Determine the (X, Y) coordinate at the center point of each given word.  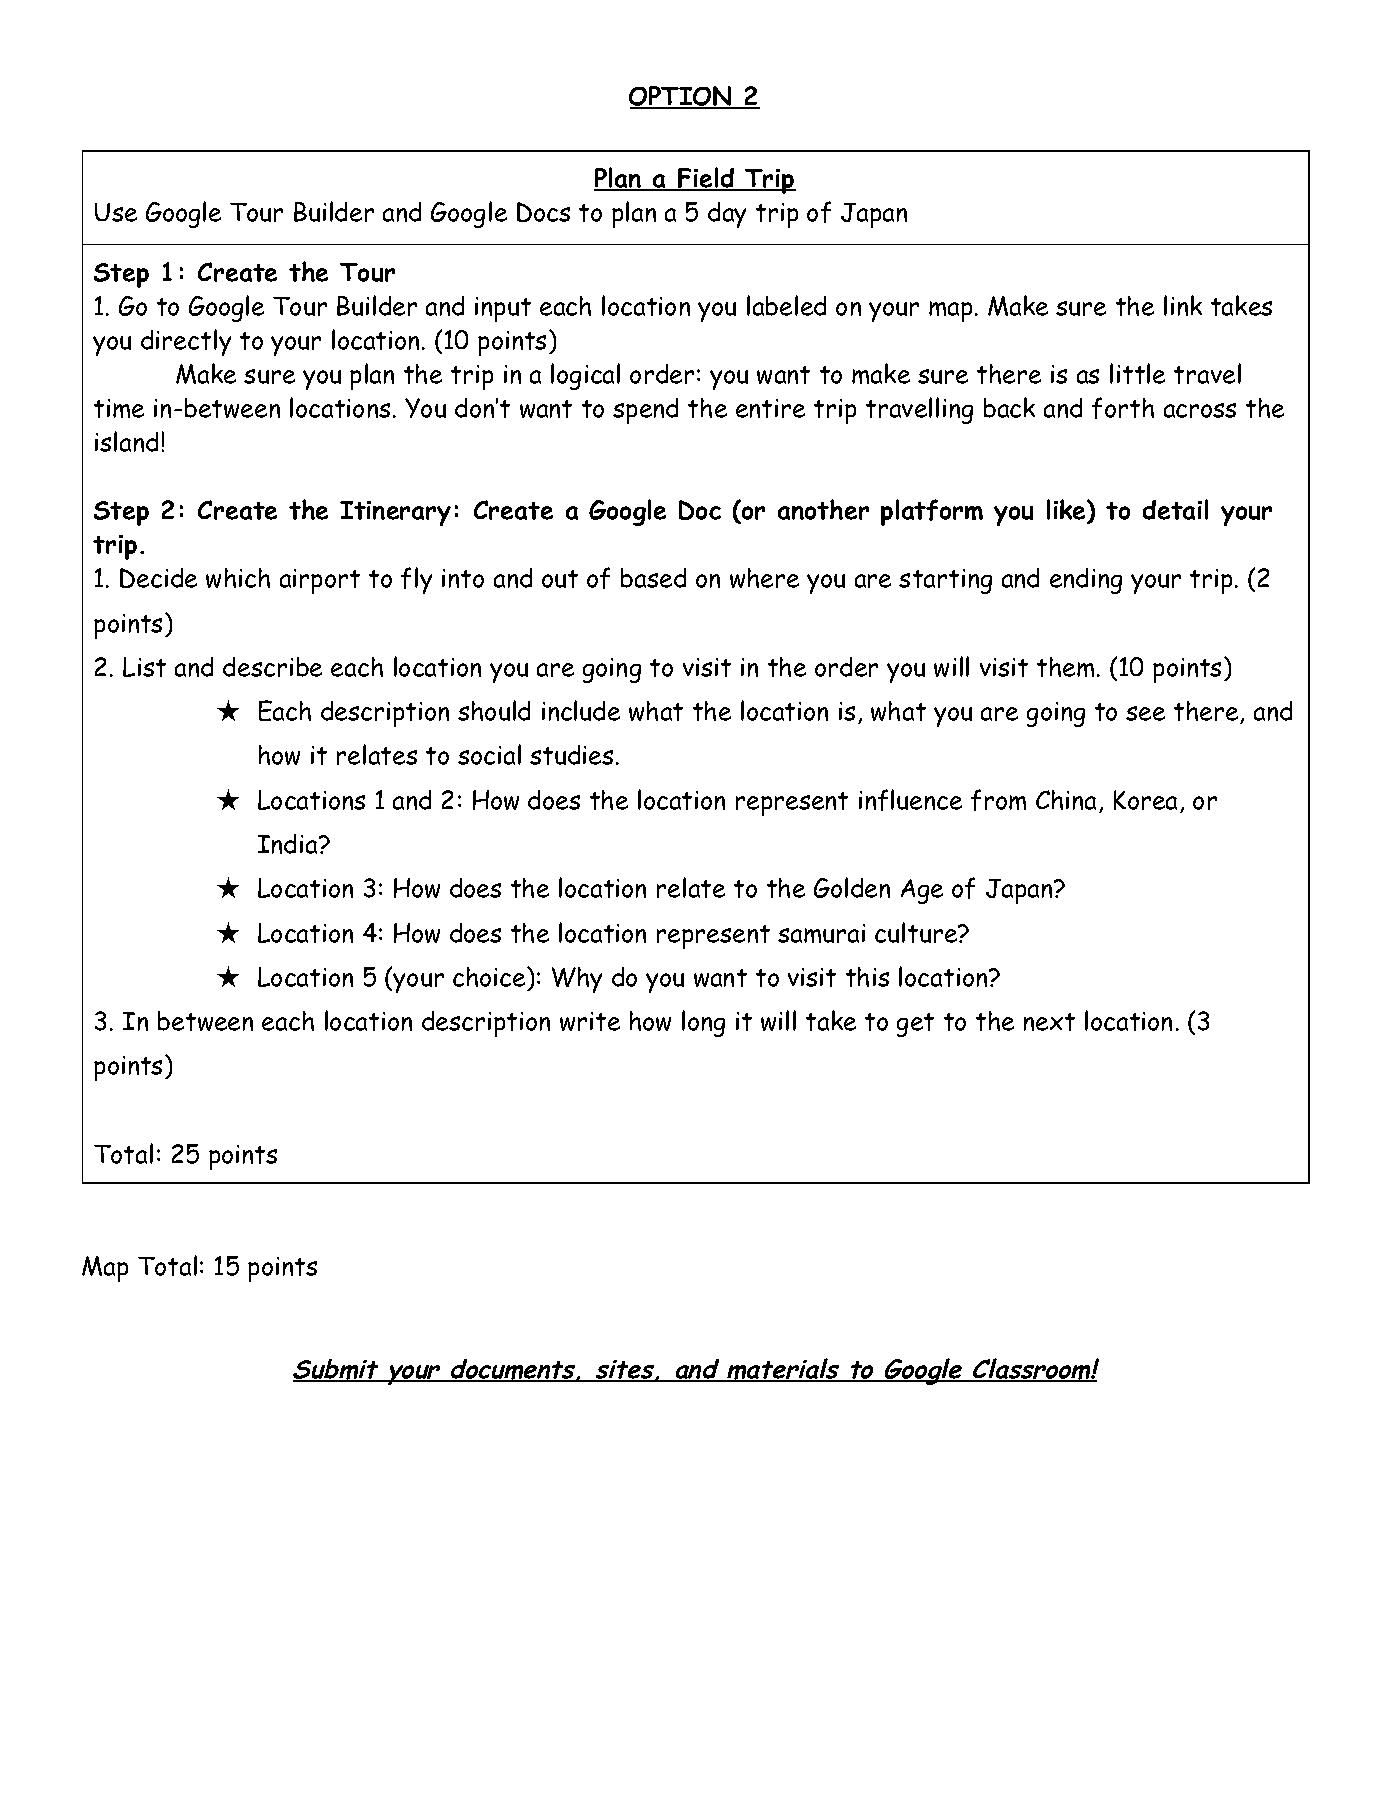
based (653, 578)
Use (116, 212)
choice (490, 977)
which (238, 578)
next (1049, 1022)
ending (1086, 581)
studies (571, 755)
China (1066, 800)
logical (585, 376)
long (703, 1023)
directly (186, 342)
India (289, 844)
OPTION (682, 97)
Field (706, 179)
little (1137, 373)
